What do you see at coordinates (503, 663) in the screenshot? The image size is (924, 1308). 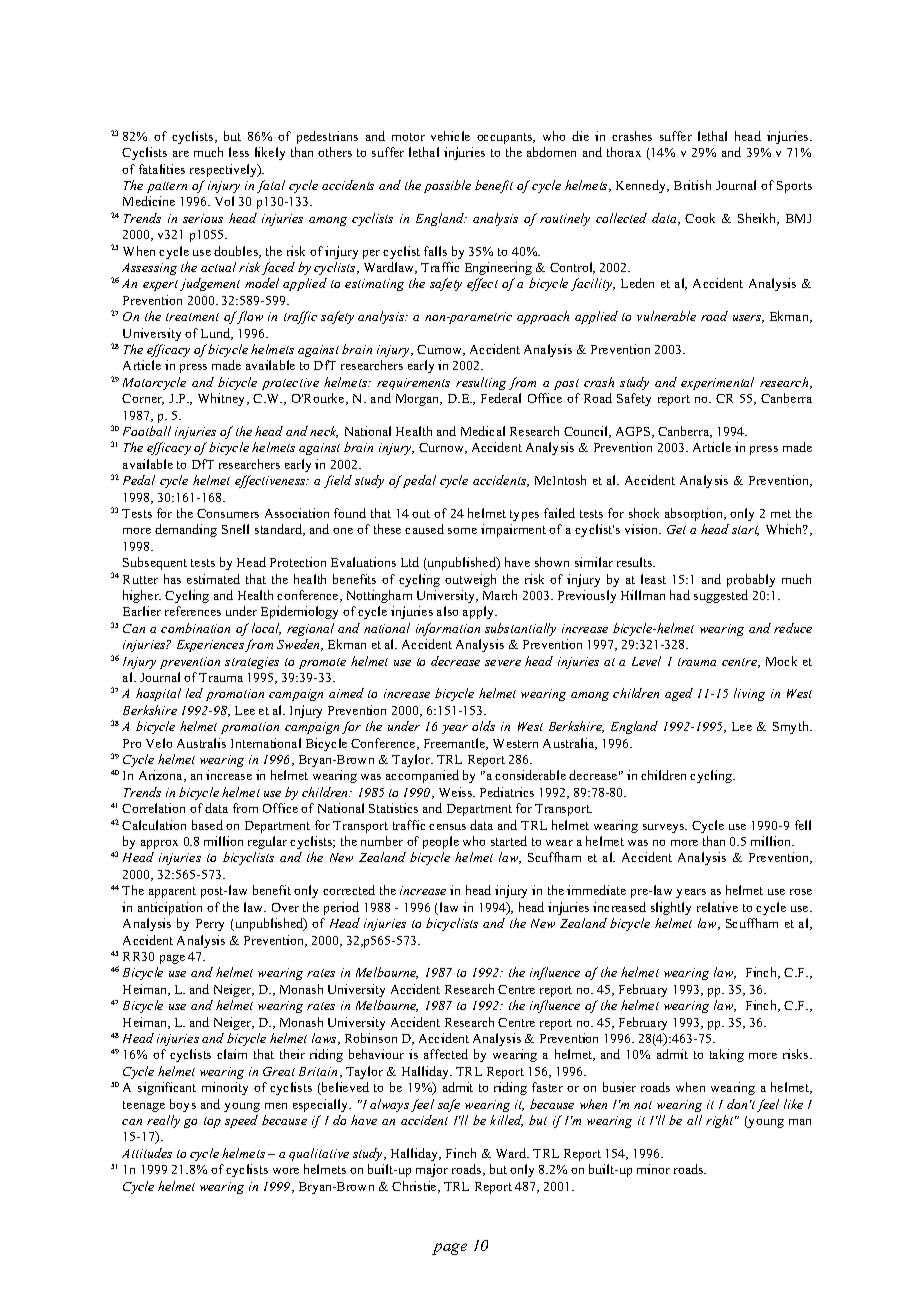 I see `severe` at bounding box center [503, 663].
